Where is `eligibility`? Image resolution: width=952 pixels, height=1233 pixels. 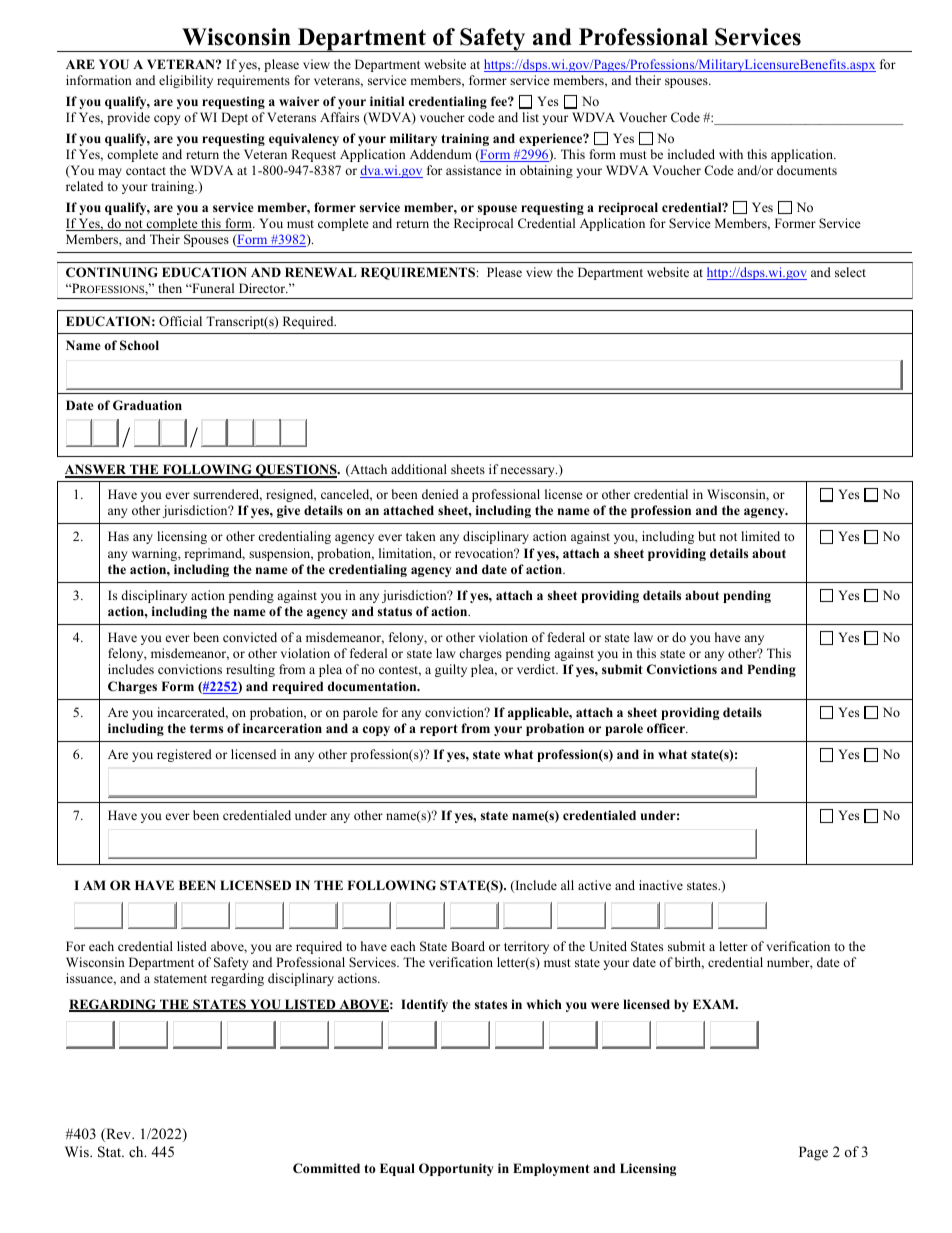 eligibility is located at coordinates (186, 81).
